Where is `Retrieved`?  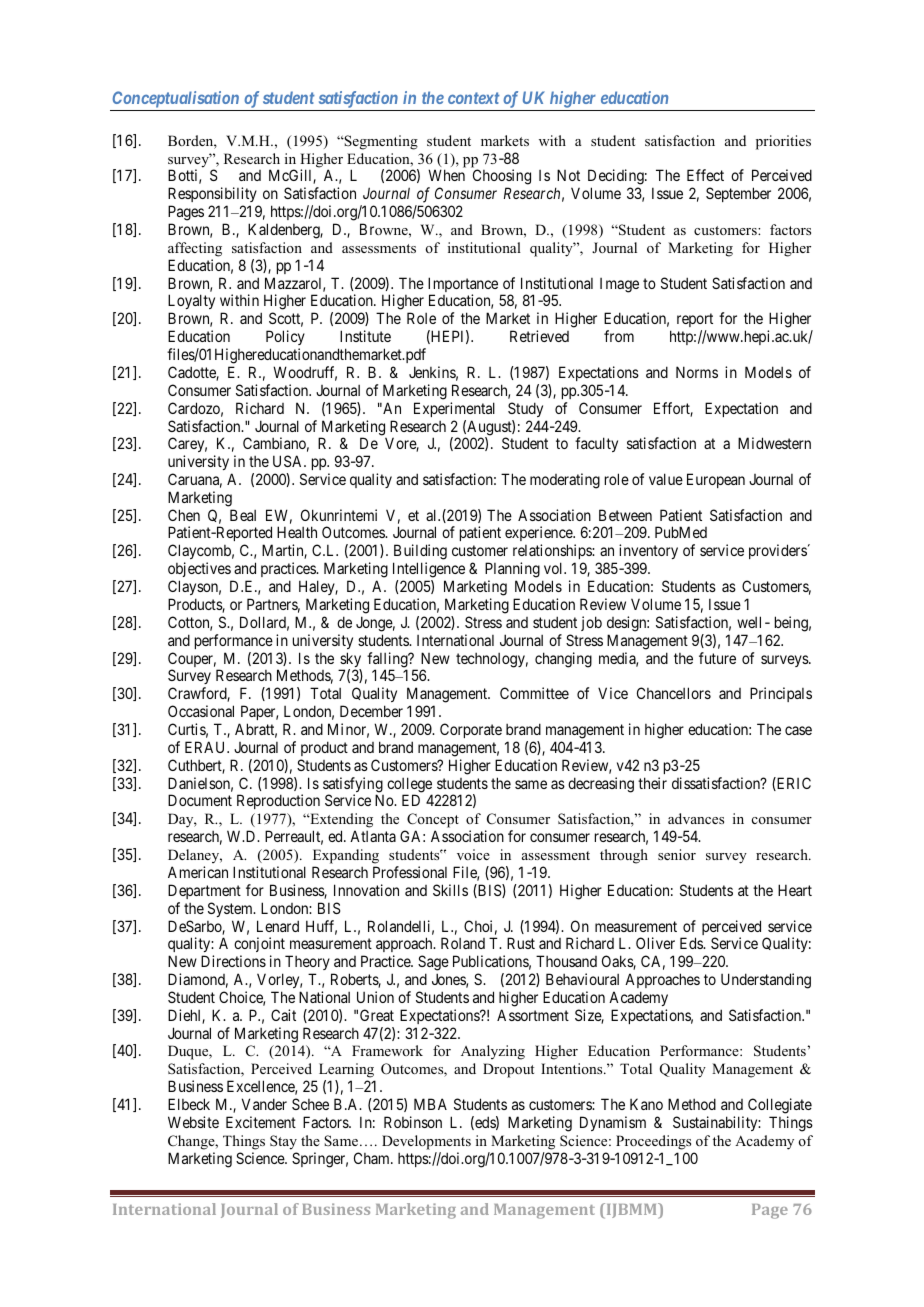 Retrieved is located at coordinates (539, 336).
